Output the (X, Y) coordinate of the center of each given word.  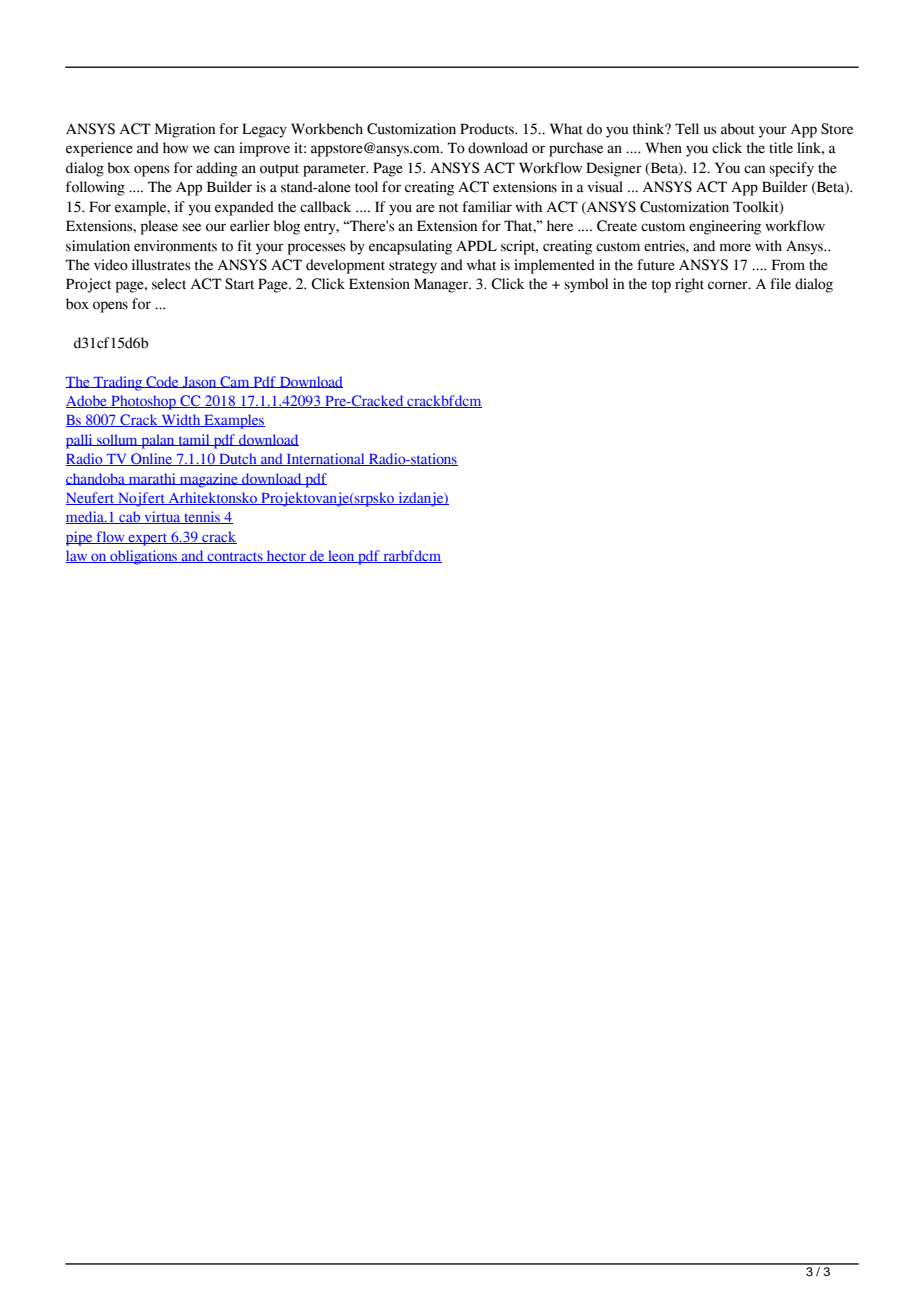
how (176, 148)
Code (162, 382)
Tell (687, 129)
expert (148, 539)
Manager (442, 285)
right (689, 285)
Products (488, 129)
